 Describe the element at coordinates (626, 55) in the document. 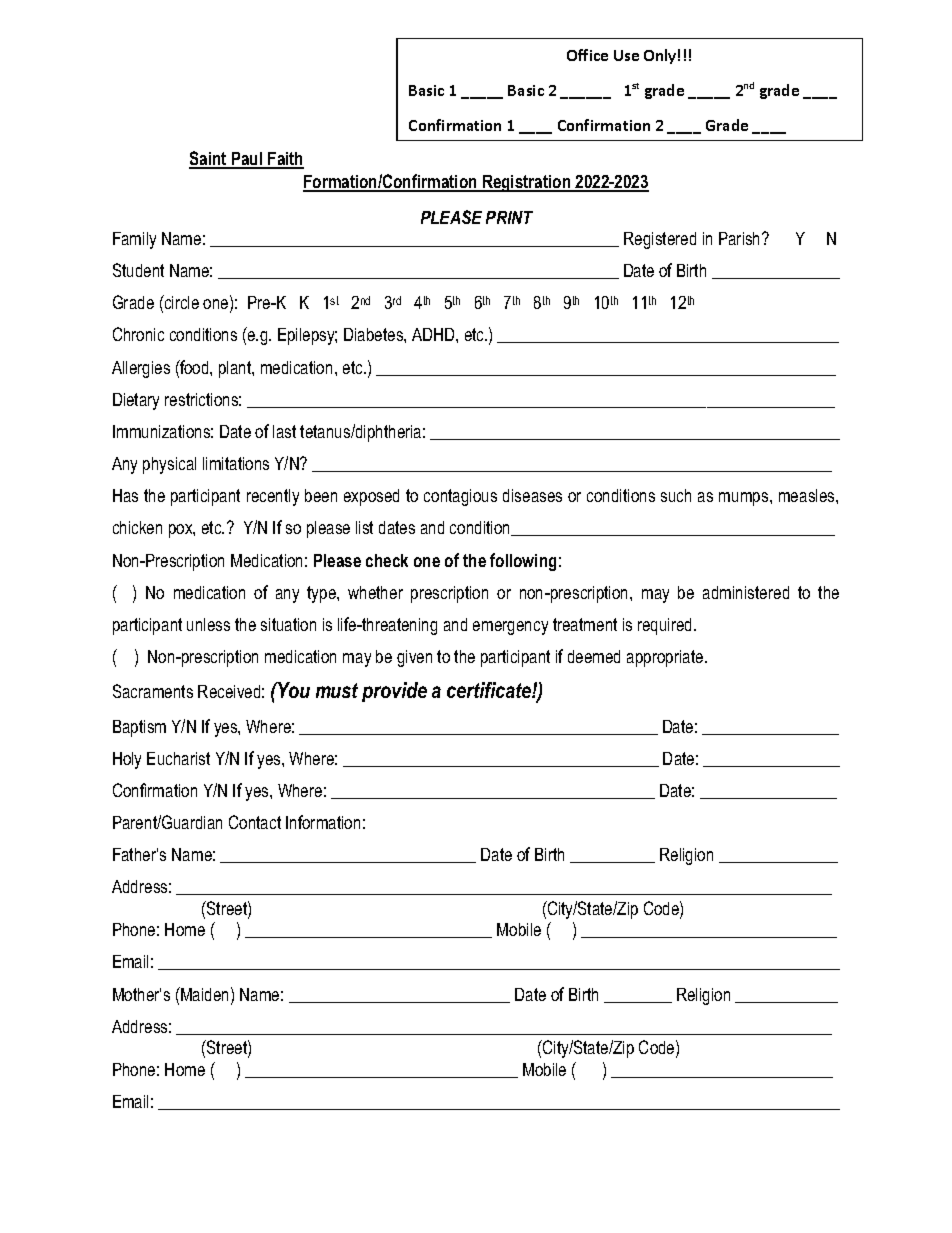

I see `Use` at that location.
